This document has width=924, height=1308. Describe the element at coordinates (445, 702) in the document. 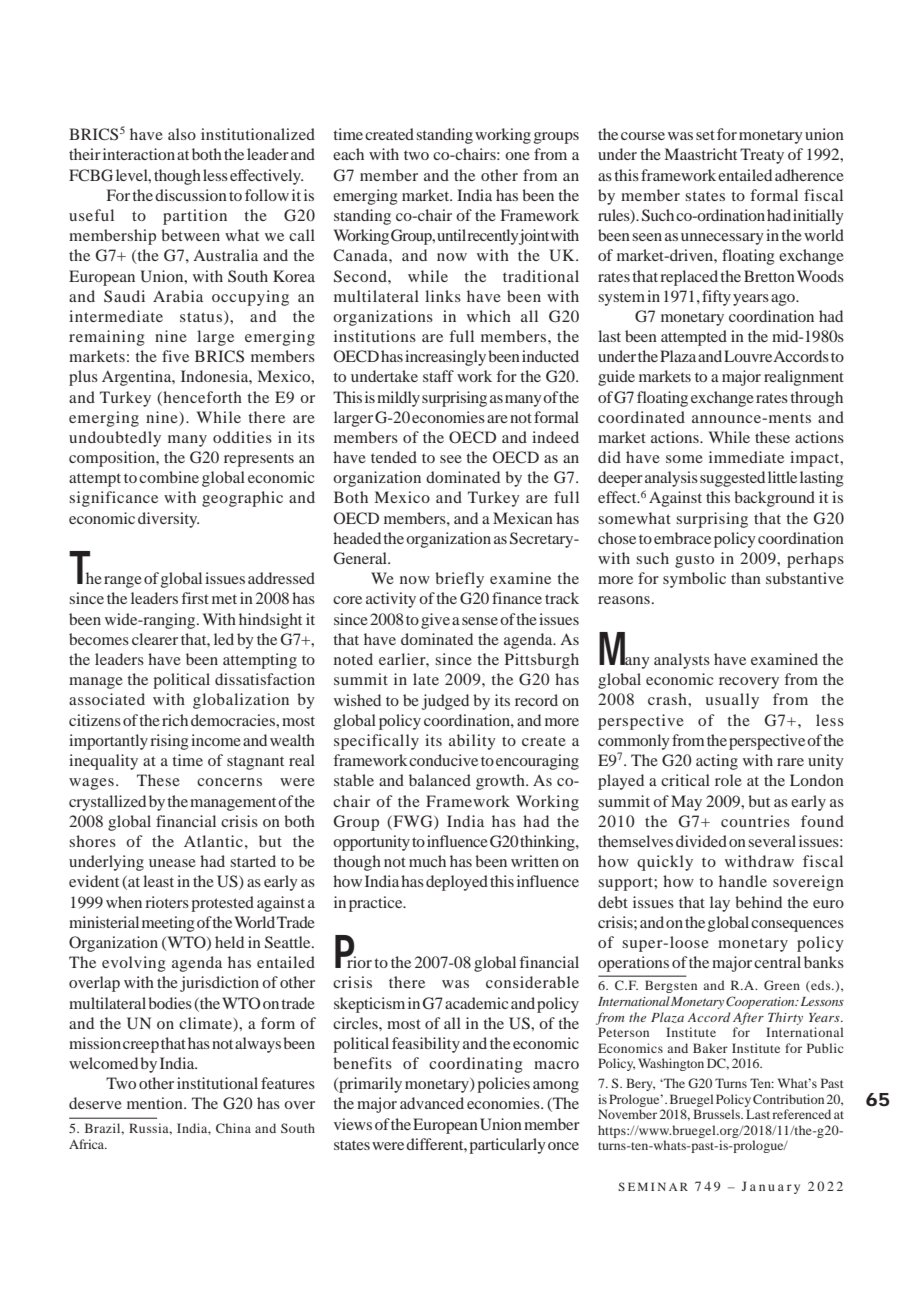

I see `judged` at that location.
